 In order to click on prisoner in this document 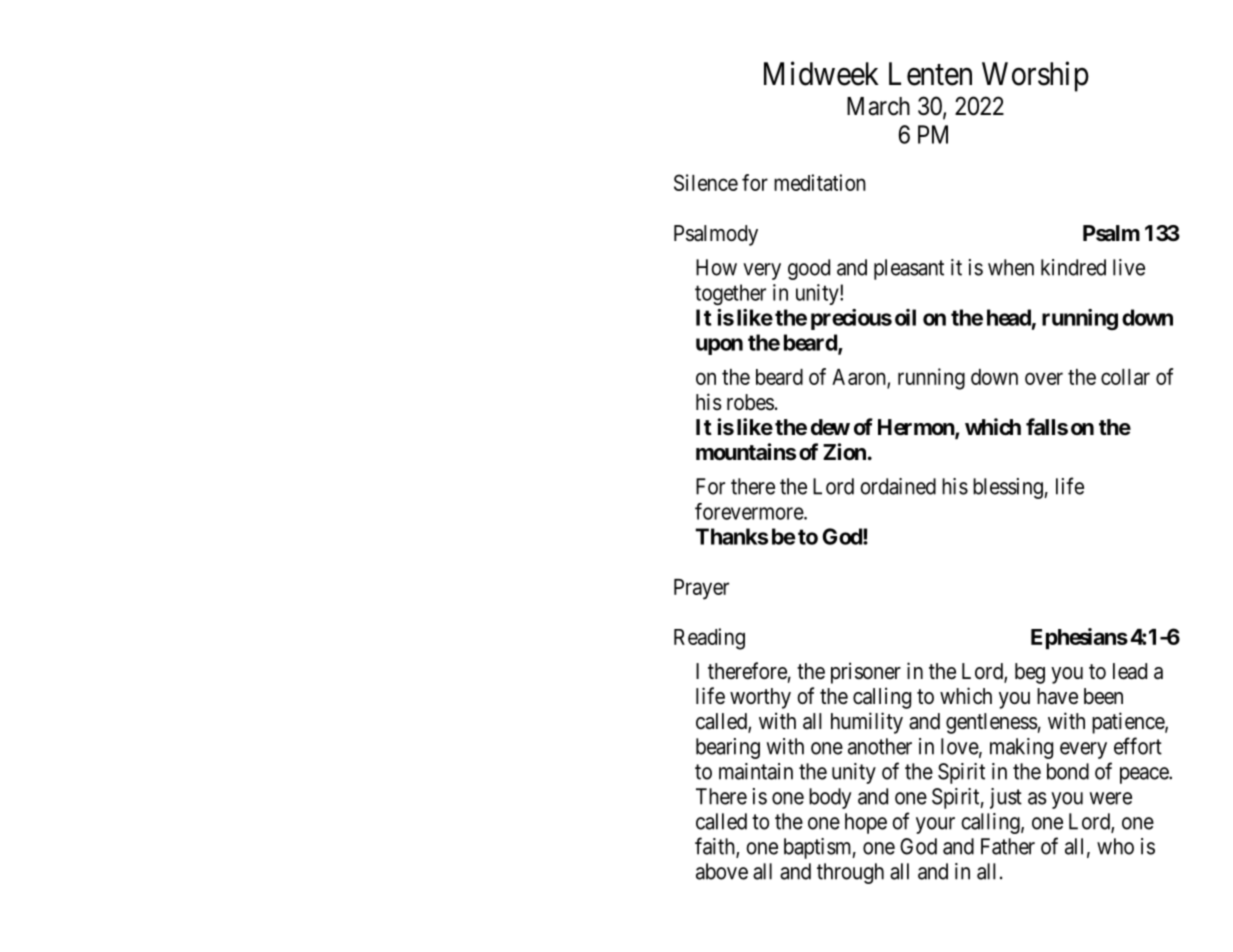, I will do `click(866, 673)`.
